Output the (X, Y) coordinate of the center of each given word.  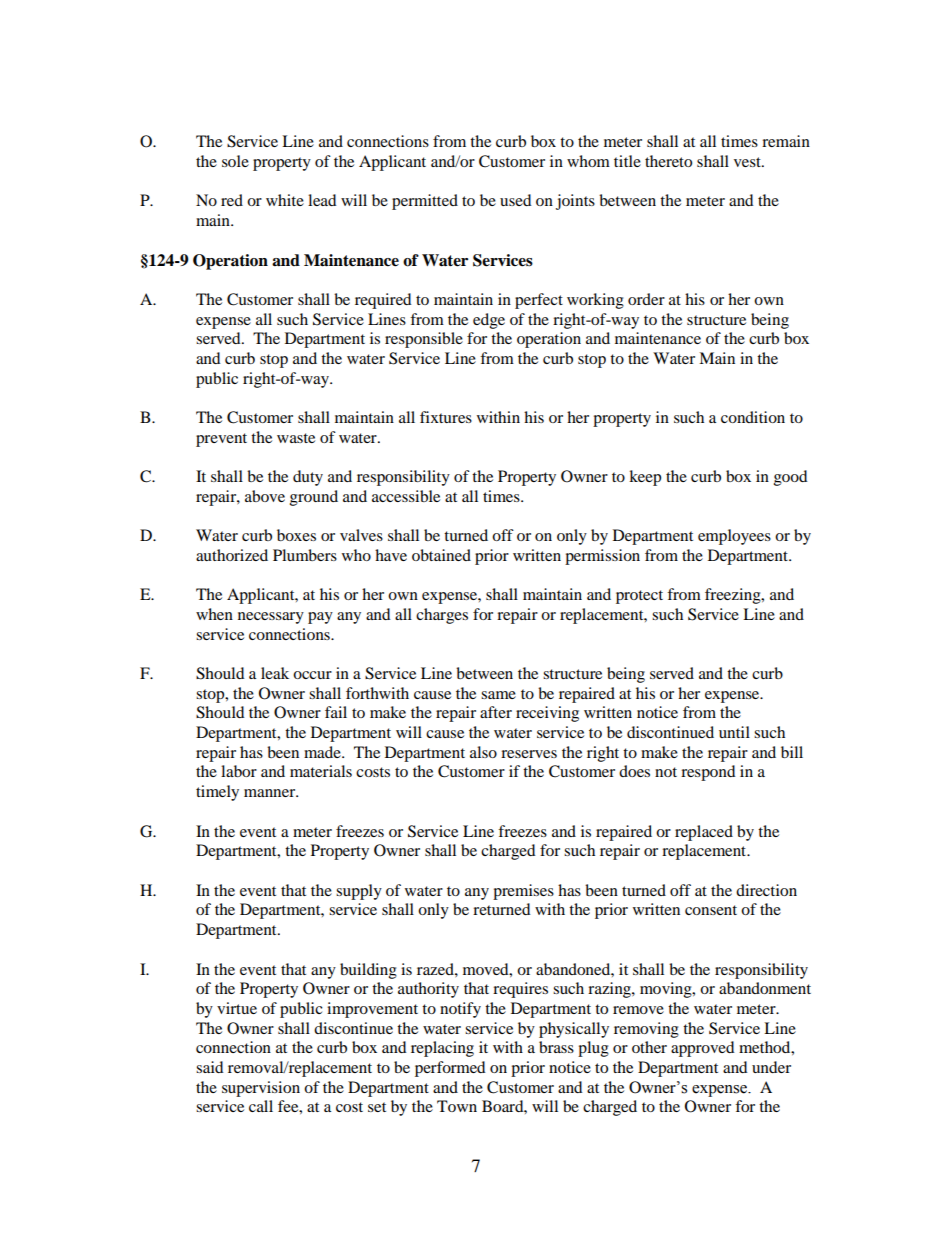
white (285, 200)
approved (703, 1049)
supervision (261, 1089)
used (516, 200)
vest (748, 162)
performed (450, 1069)
